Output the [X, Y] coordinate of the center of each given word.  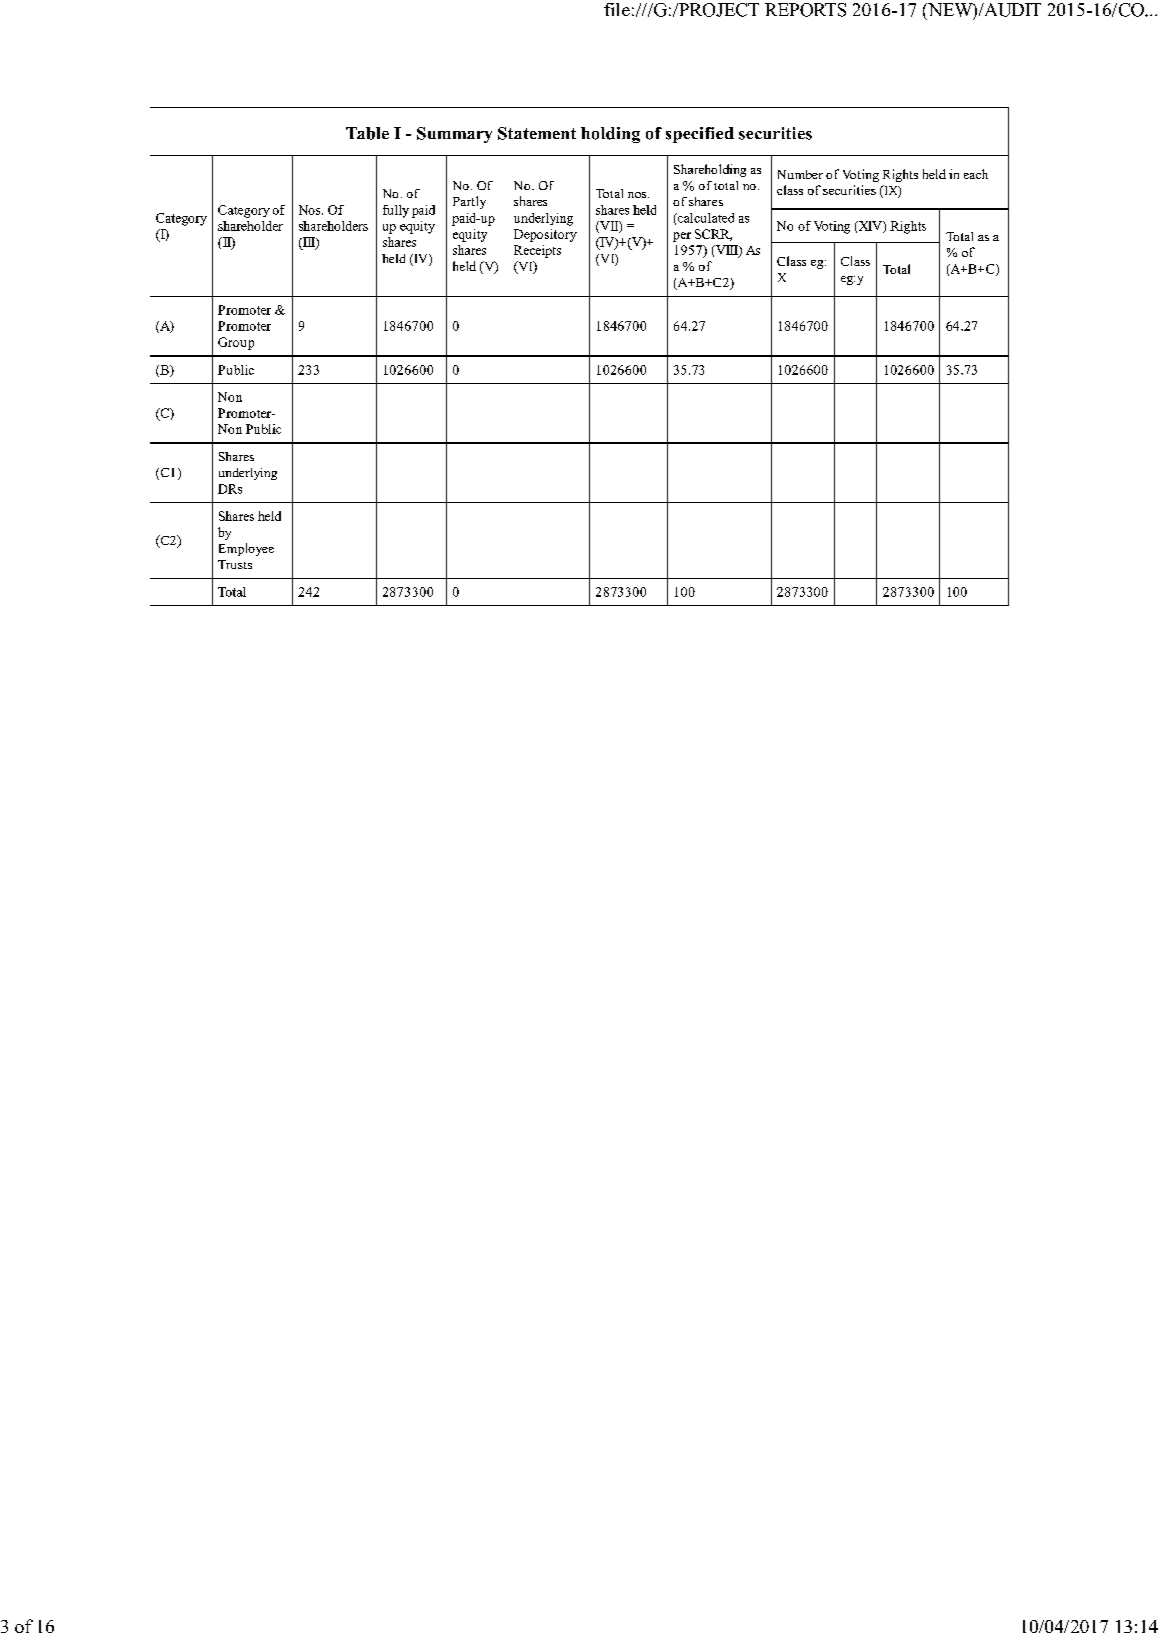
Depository [545, 235]
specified [700, 135]
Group [236, 343]
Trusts [235, 564]
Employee [246, 549]
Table [367, 133]
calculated [705, 218]
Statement [537, 133]
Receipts [537, 251]
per [682, 237]
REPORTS [805, 10]
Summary [454, 135]
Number [800, 174]
